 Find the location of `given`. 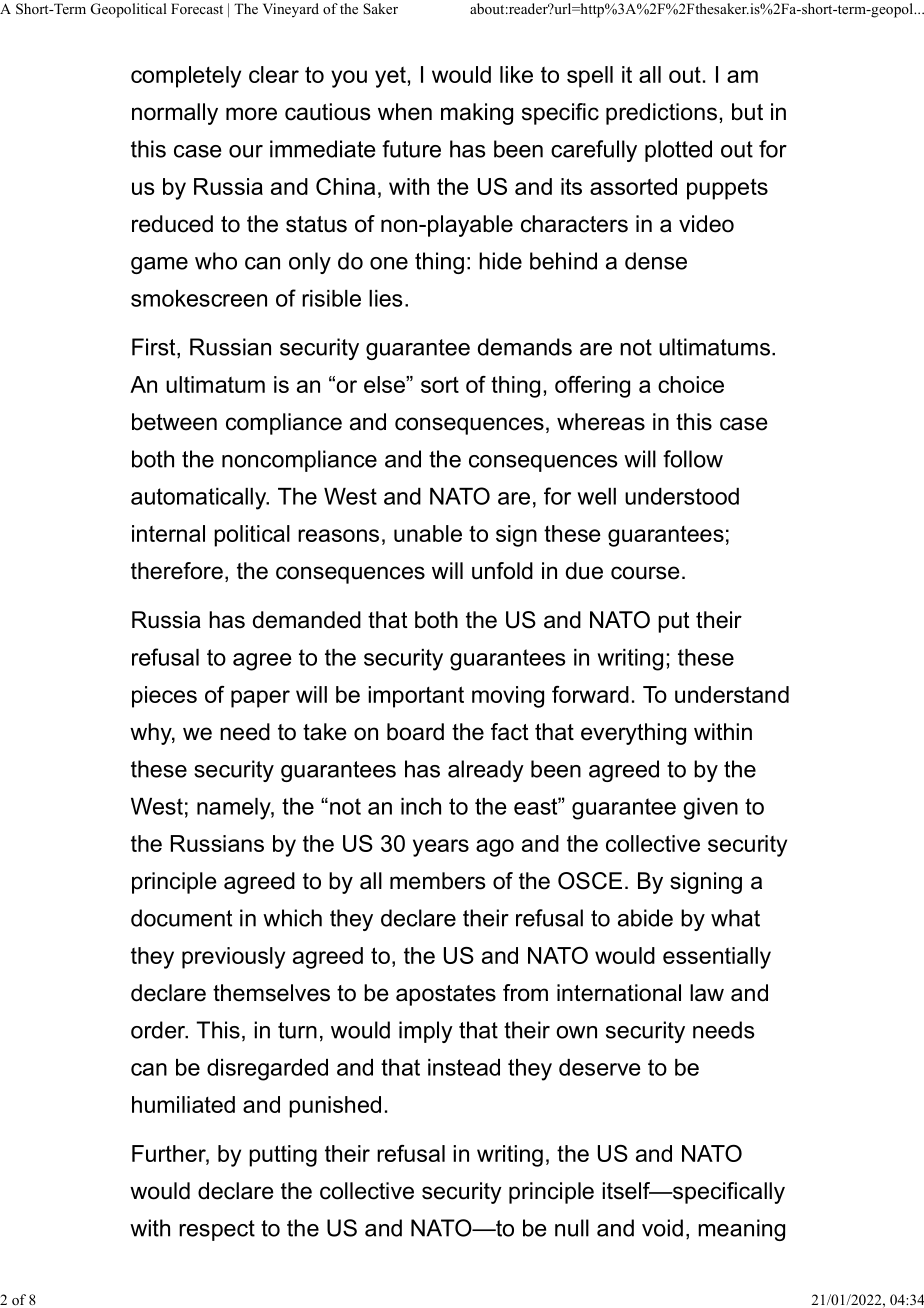

given is located at coordinates (710, 809).
